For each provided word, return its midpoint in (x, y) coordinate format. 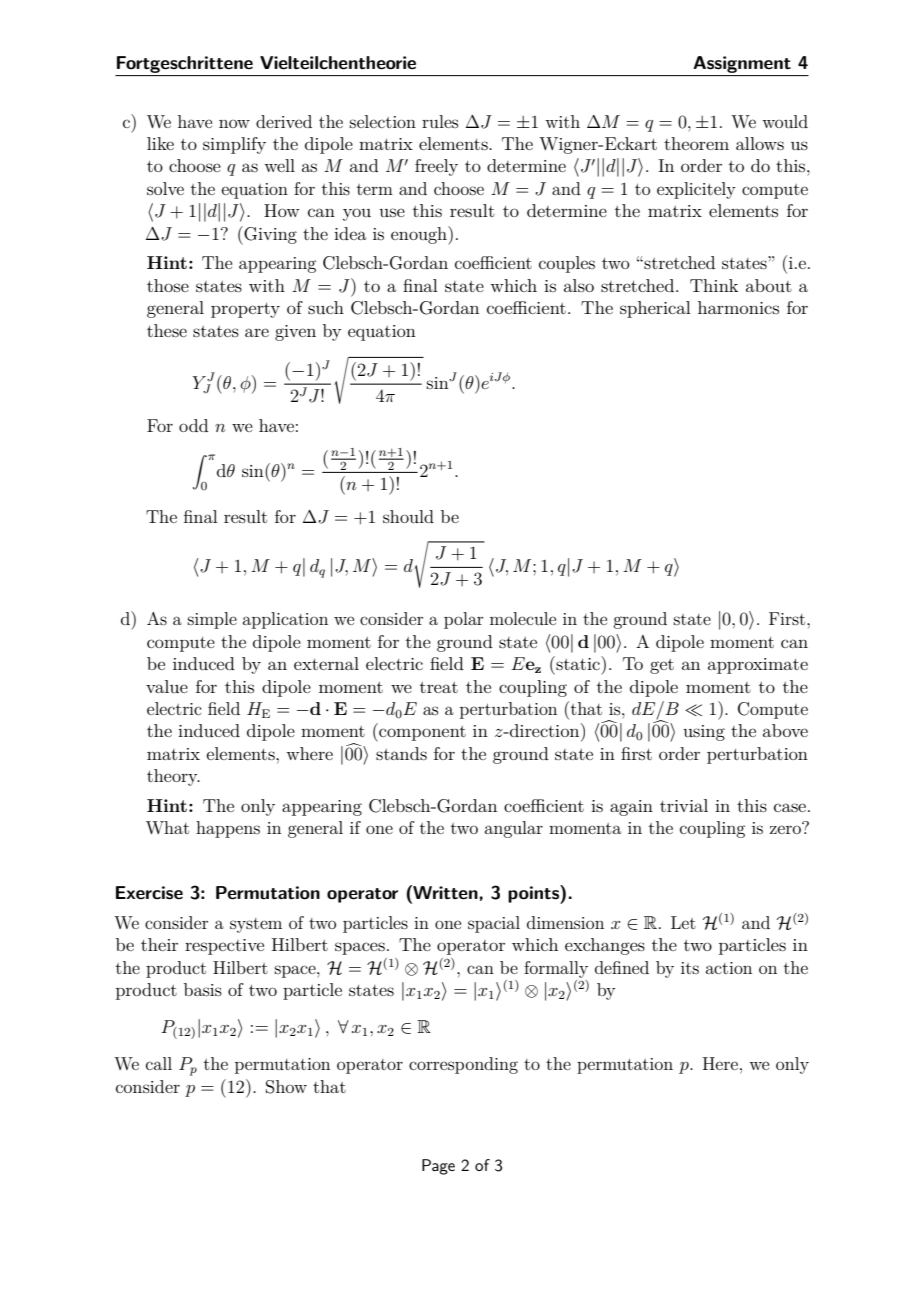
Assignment (742, 64)
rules (440, 121)
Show (286, 1087)
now (234, 123)
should (408, 516)
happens (228, 829)
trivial (684, 805)
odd (193, 425)
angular (514, 829)
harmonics (738, 307)
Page (438, 1167)
